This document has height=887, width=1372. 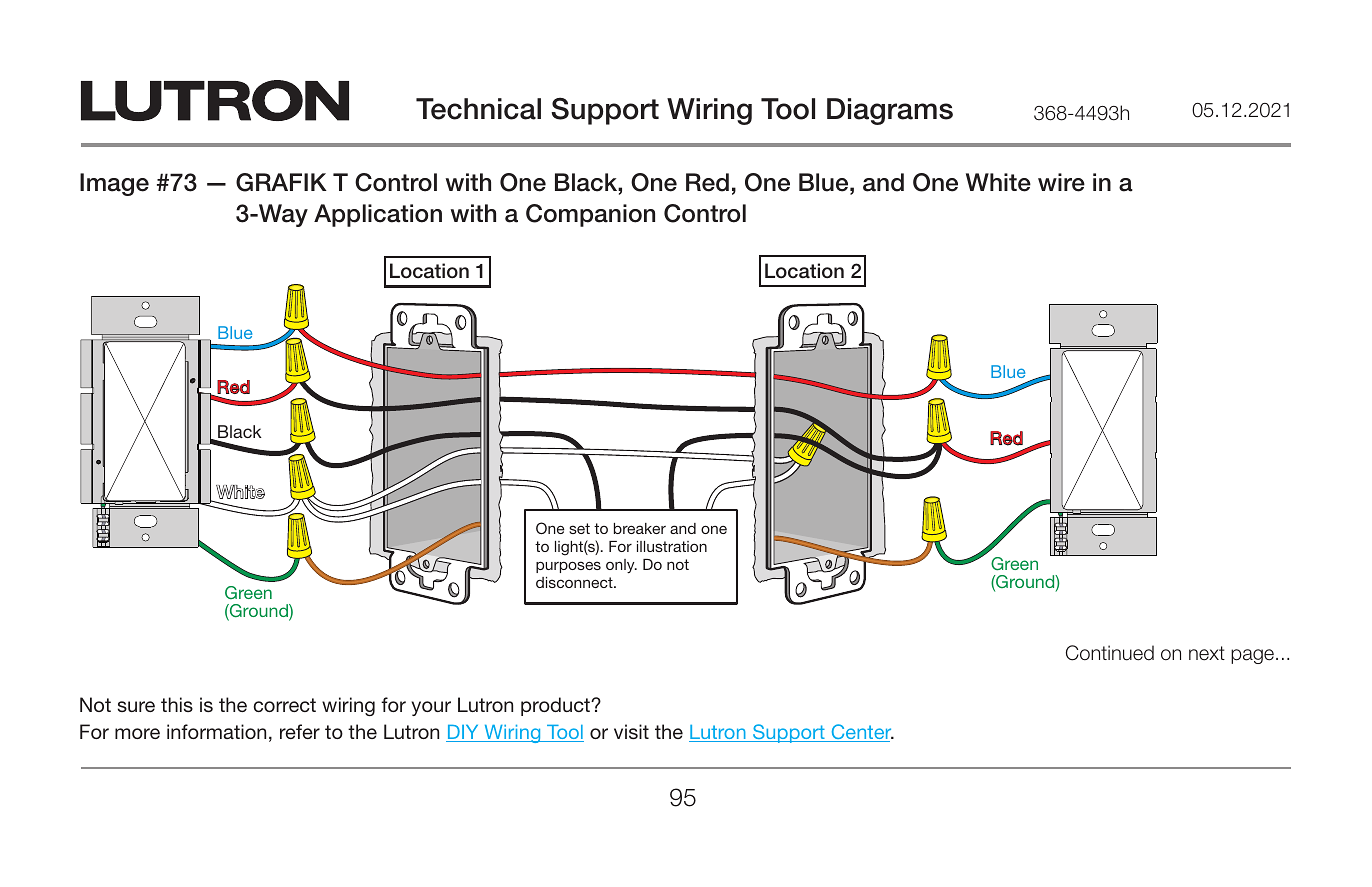 I want to click on breaker, so click(x=640, y=528).
